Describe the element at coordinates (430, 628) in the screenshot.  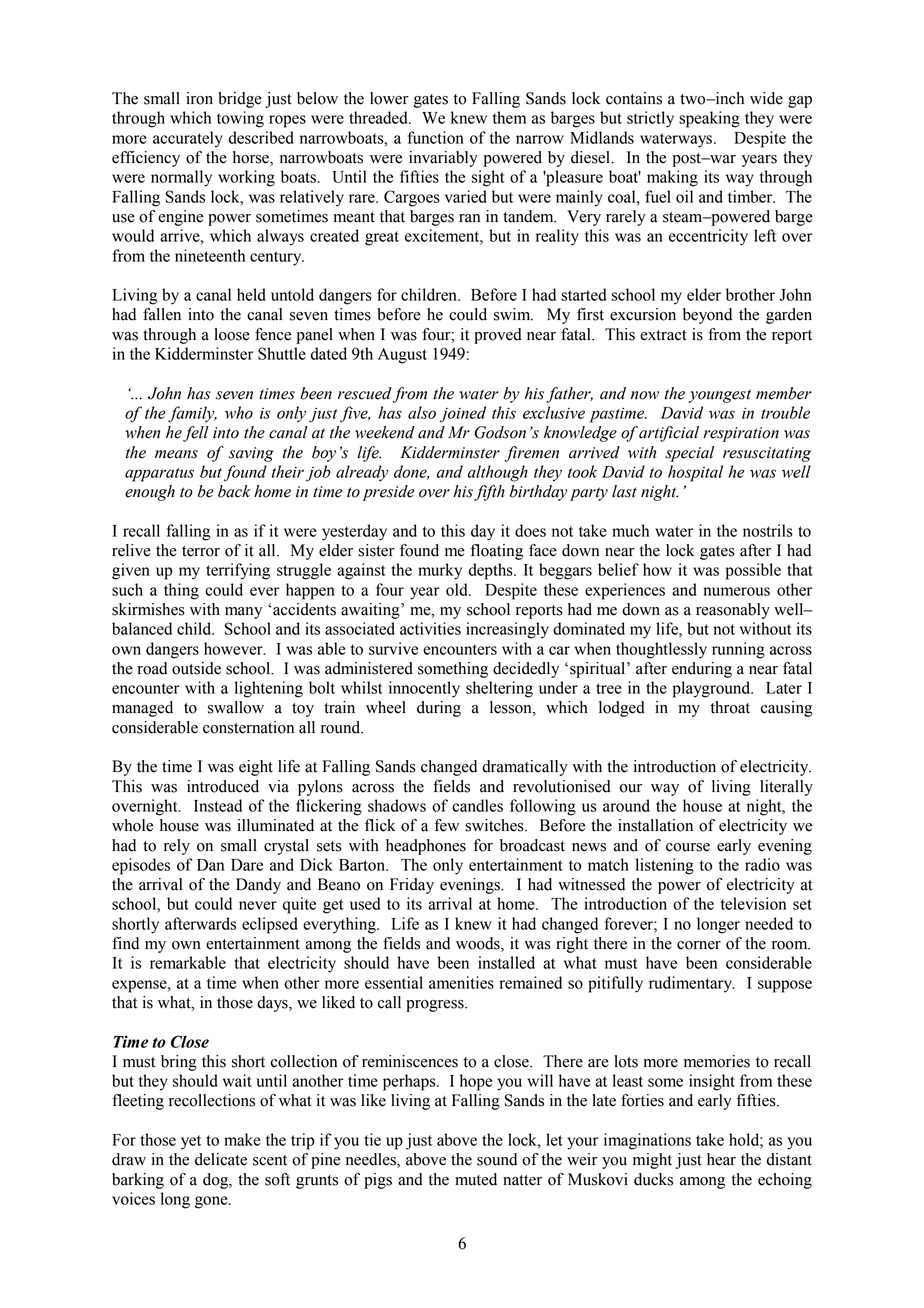
I see `activities` at that location.
